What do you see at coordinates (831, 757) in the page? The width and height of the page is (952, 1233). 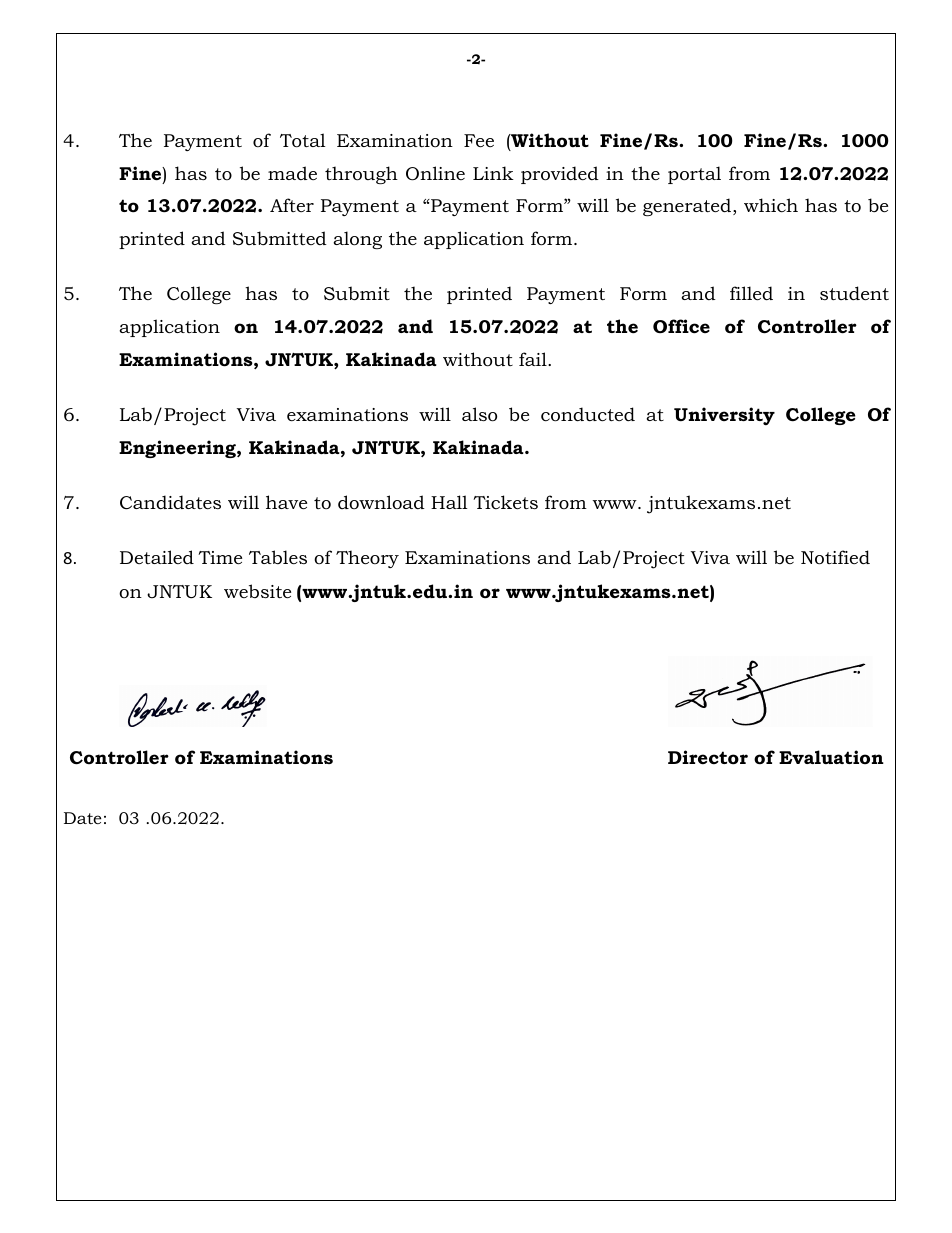 I see `Evaluation` at bounding box center [831, 757].
